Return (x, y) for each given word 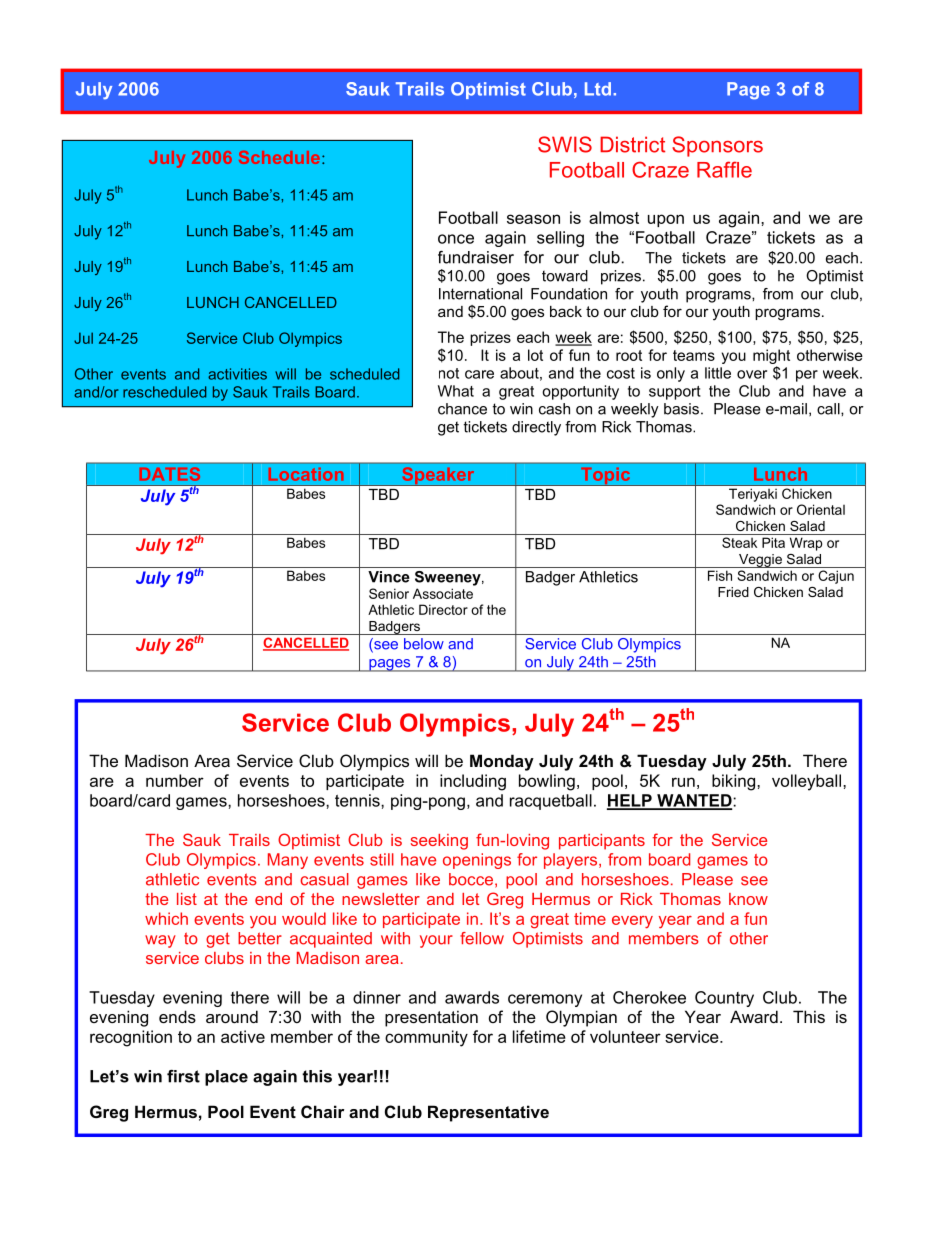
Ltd (598, 89)
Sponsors (717, 146)
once (456, 239)
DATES (170, 474)
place (226, 1078)
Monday (502, 762)
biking (735, 782)
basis (681, 409)
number (175, 780)
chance (462, 409)
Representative (488, 1113)
